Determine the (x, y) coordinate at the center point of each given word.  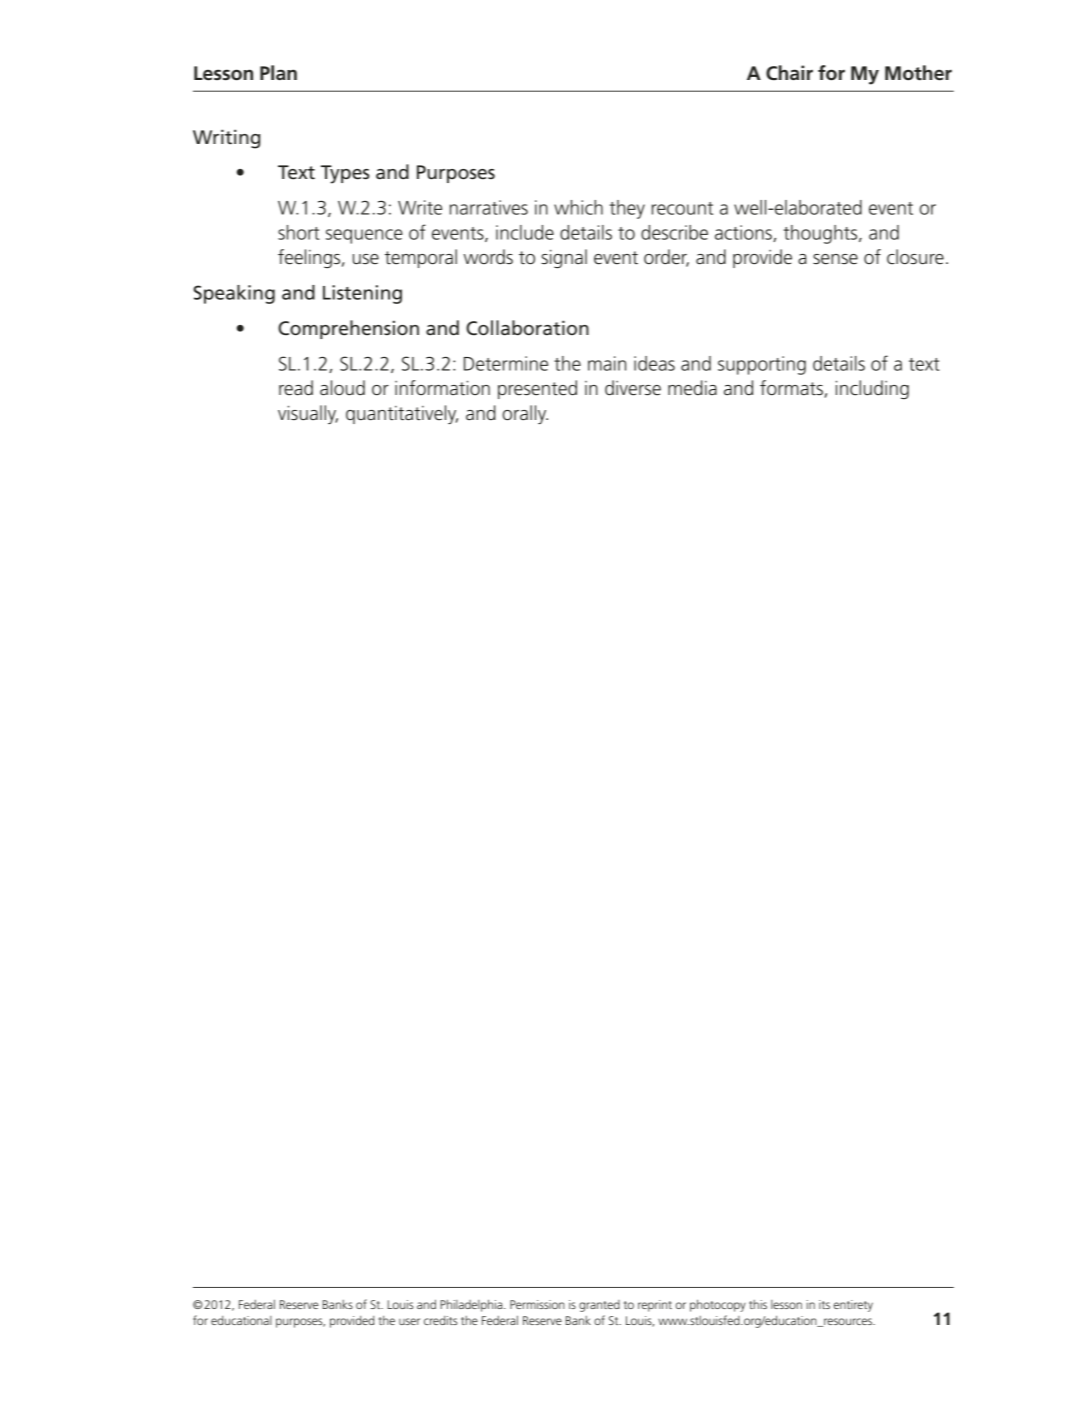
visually (308, 414)
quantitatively (402, 414)
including (872, 389)
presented (537, 389)
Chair (789, 73)
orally (525, 414)
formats (792, 389)
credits (440, 1320)
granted (599, 1306)
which (578, 207)
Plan (278, 72)
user (409, 1321)
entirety (853, 1306)
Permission (537, 1304)
